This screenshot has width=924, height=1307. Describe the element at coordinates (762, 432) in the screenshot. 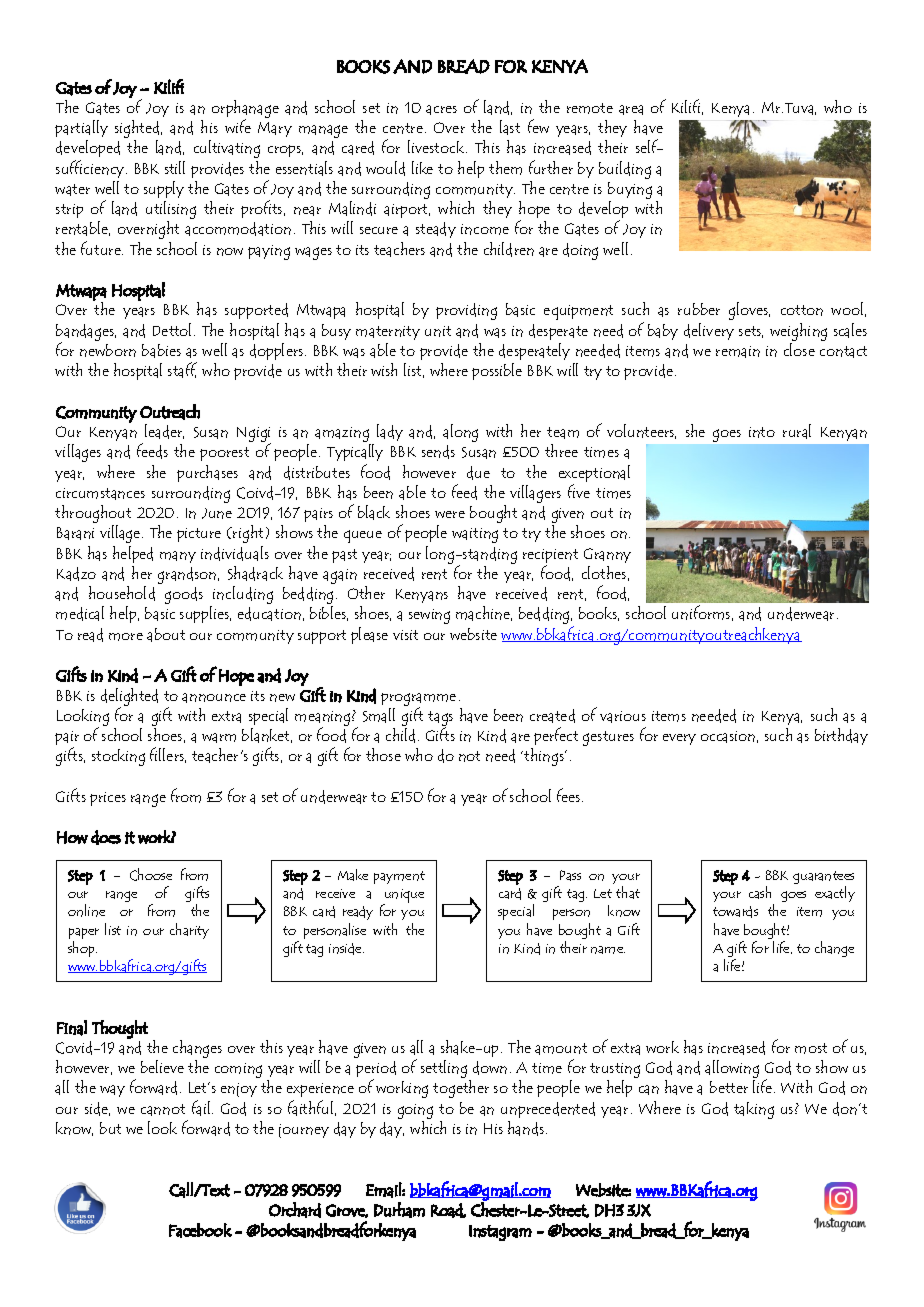

I see `into` at that location.
